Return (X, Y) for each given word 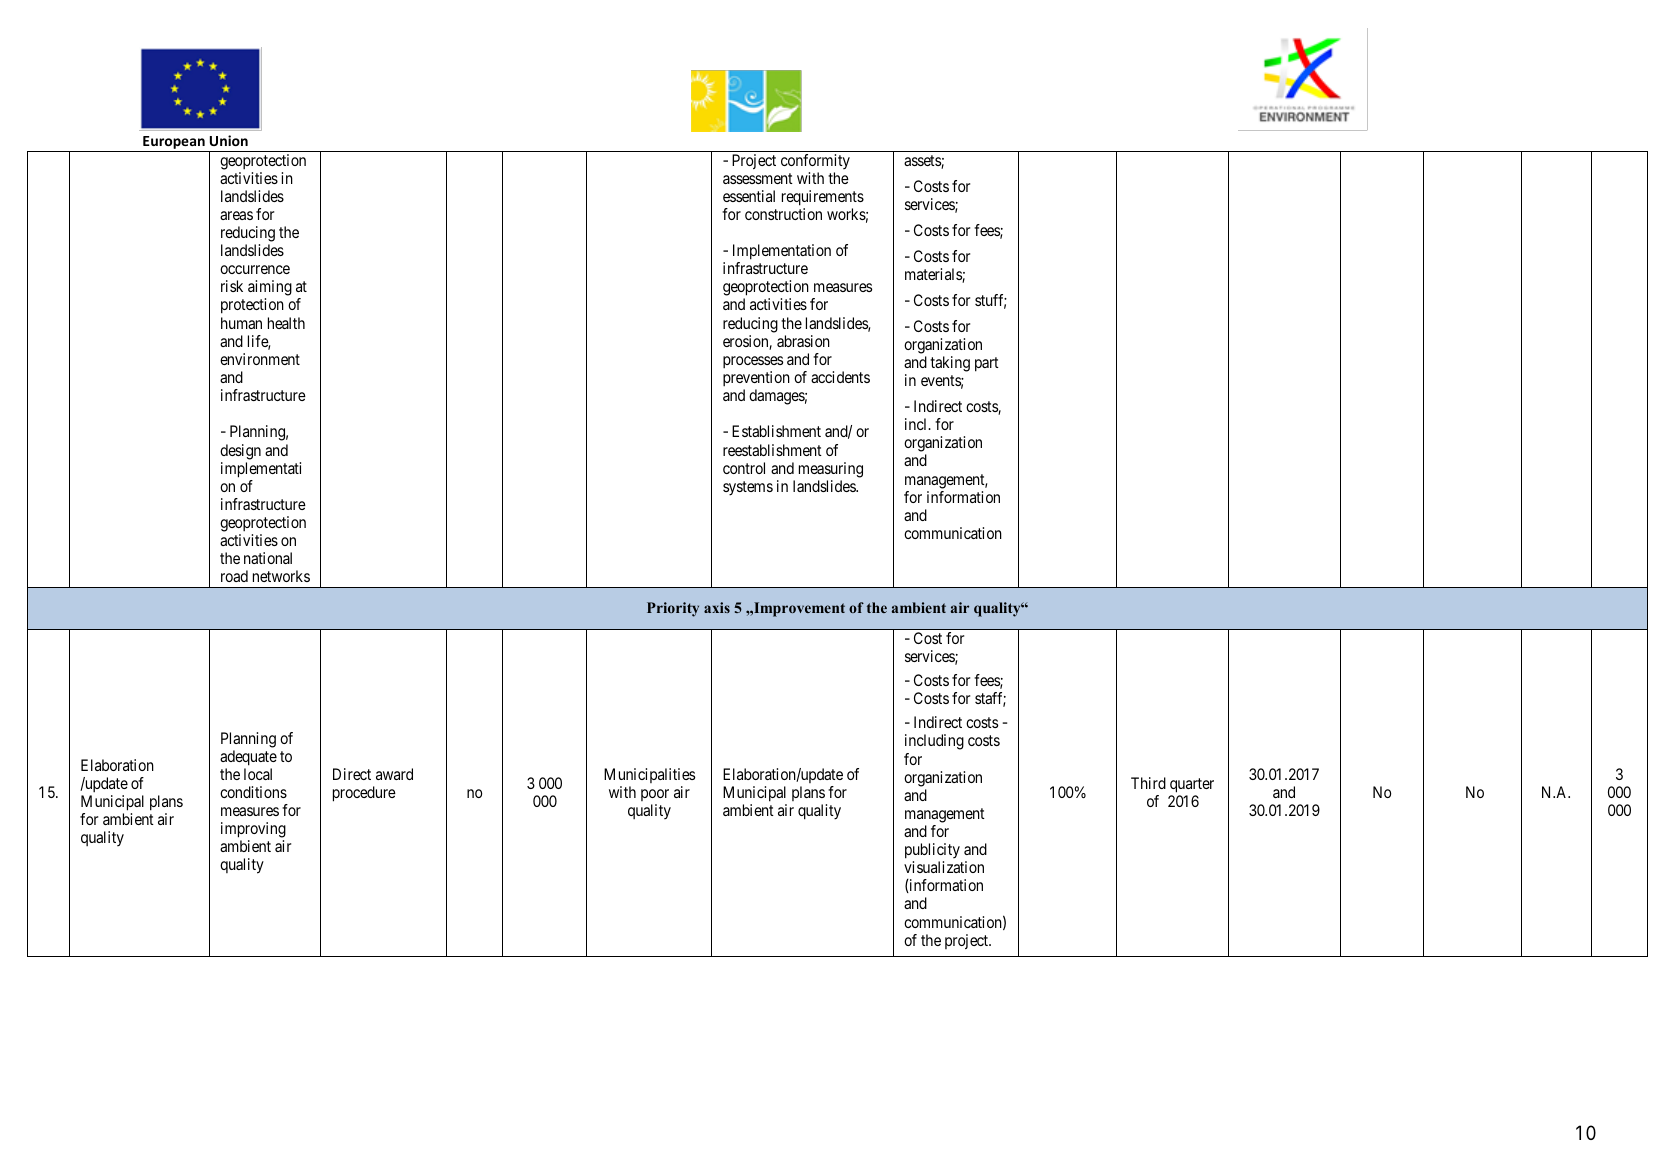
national (268, 558)
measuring (831, 470)
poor (655, 795)
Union (229, 140)
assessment (758, 178)
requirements (823, 198)
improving (253, 830)
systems (748, 488)
